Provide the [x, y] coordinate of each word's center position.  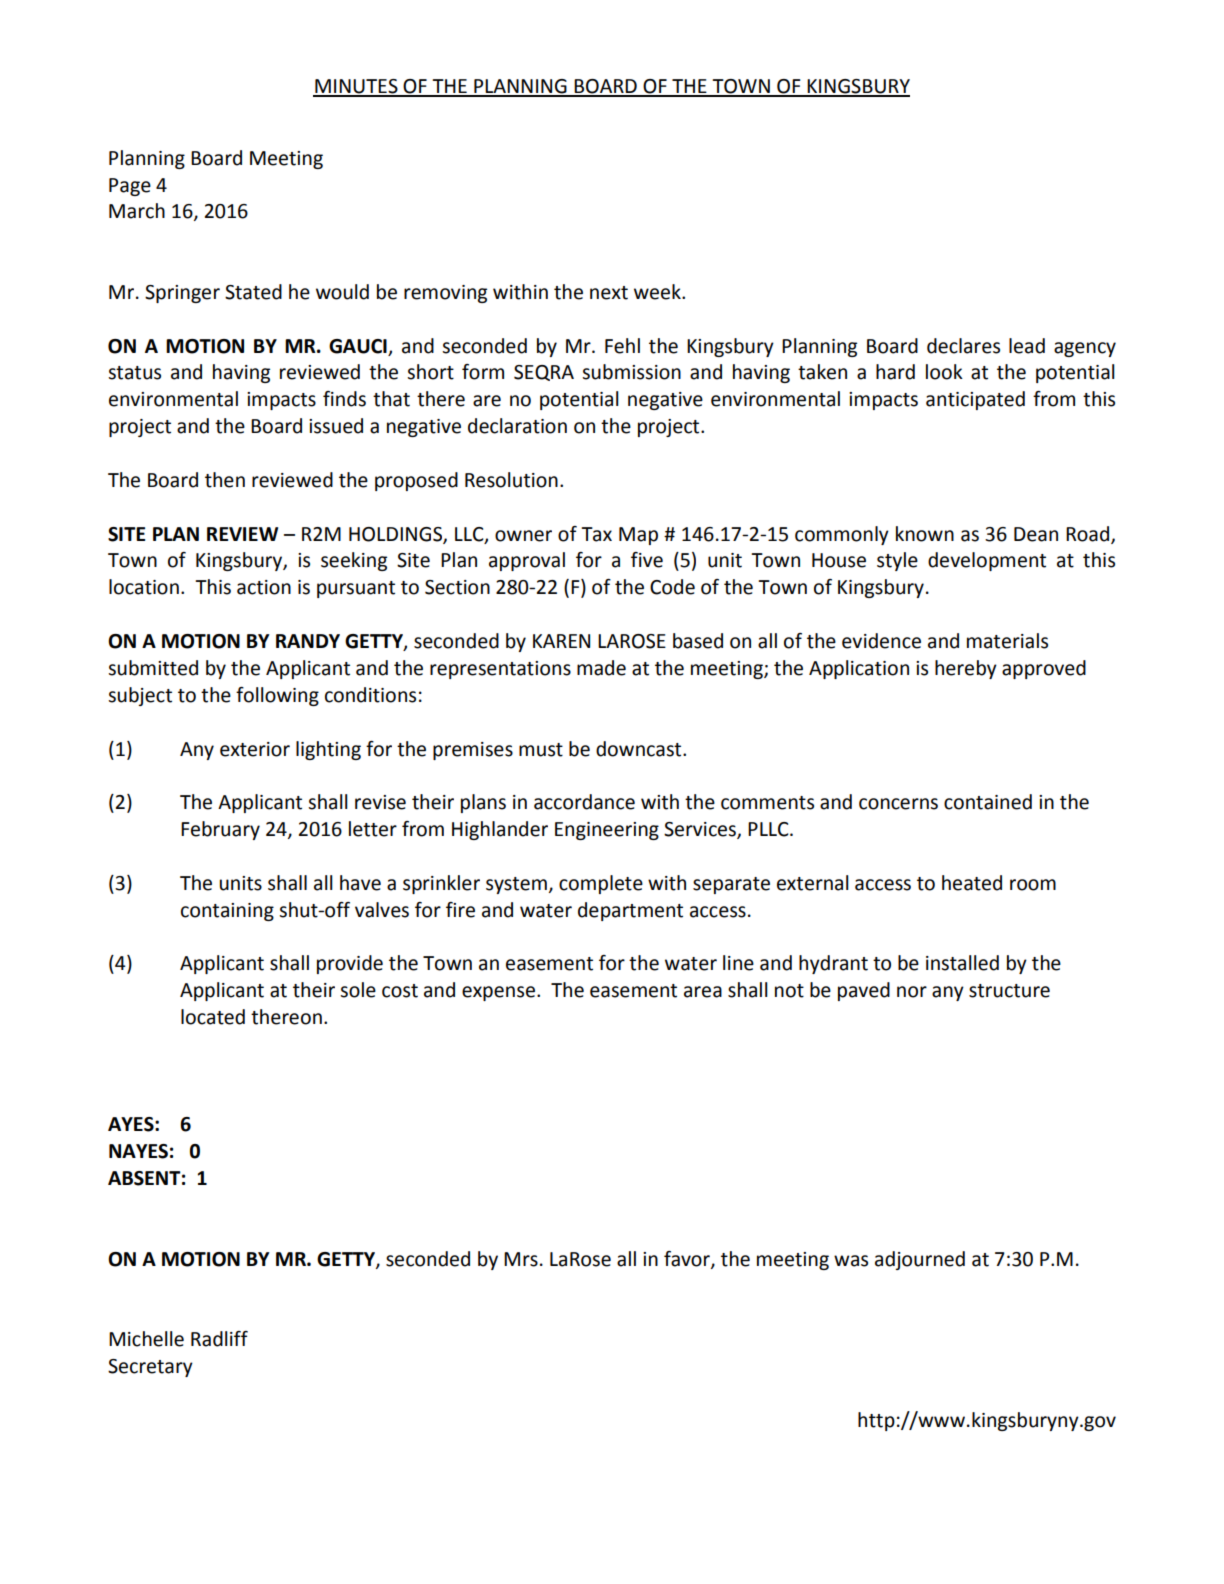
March [137, 211]
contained [988, 802]
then [225, 480]
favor [688, 1259]
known [925, 534]
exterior [255, 749]
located [213, 1017]
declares [963, 346]
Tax [596, 534]
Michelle [146, 1339]
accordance [584, 802]
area [703, 992]
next [609, 293]
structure [1009, 991]
